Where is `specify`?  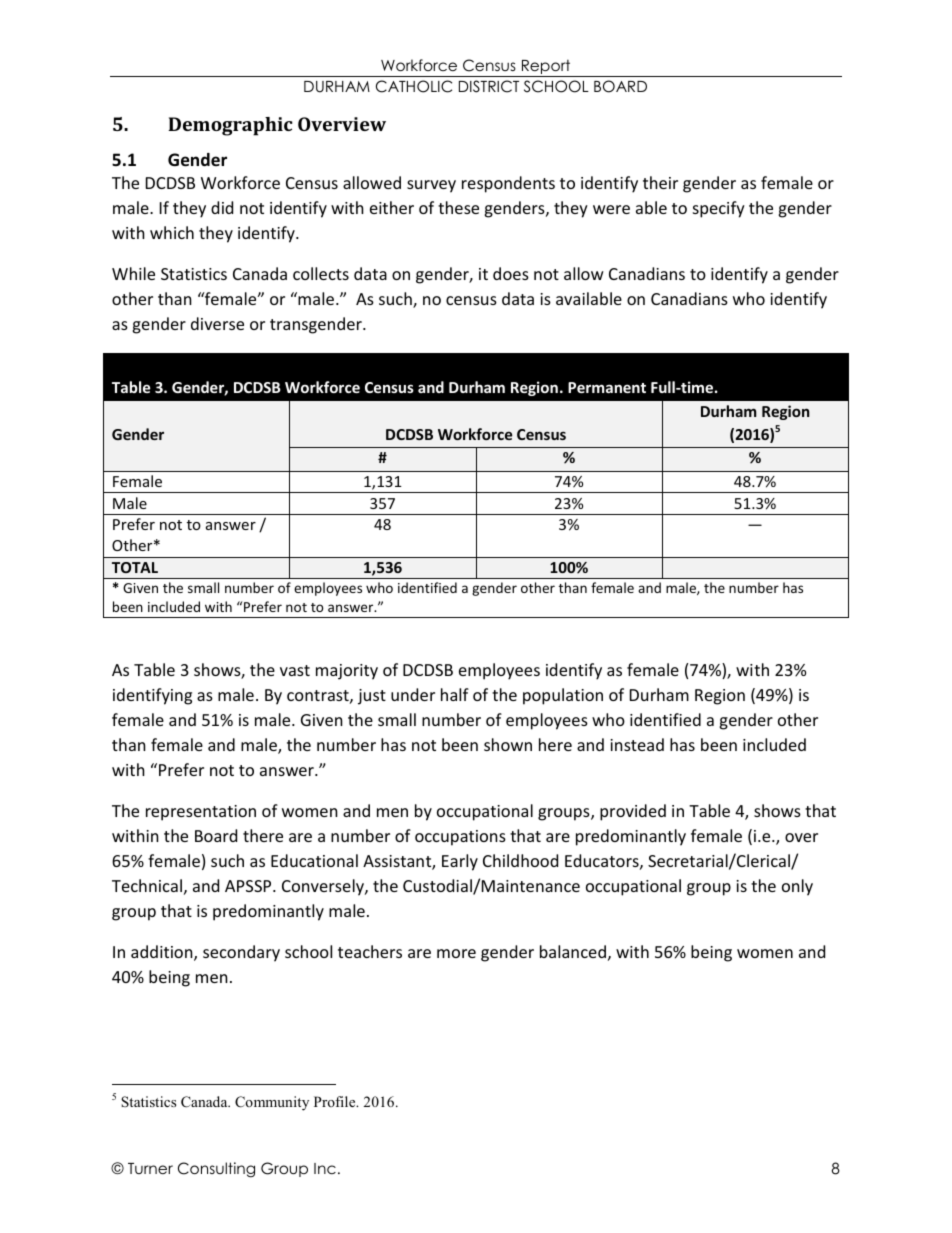
specify is located at coordinates (719, 209).
